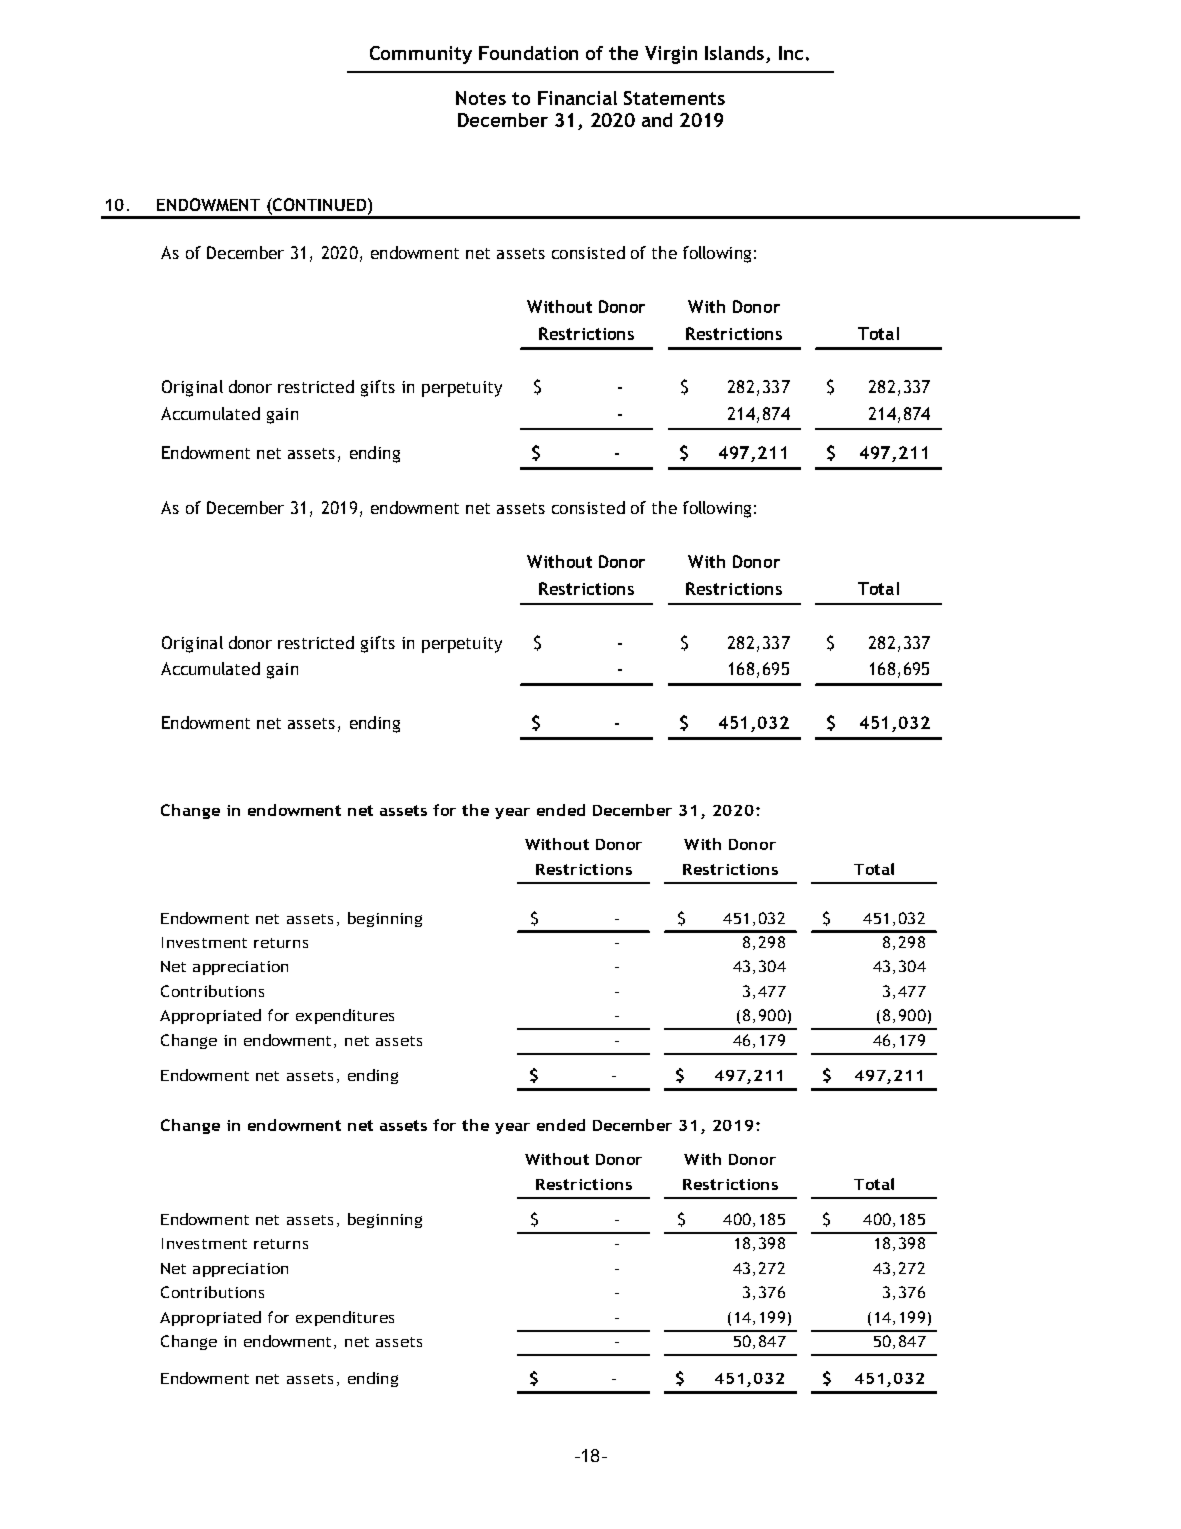 This page has width=1181, height=1529. I want to click on Statements, so click(674, 98).
